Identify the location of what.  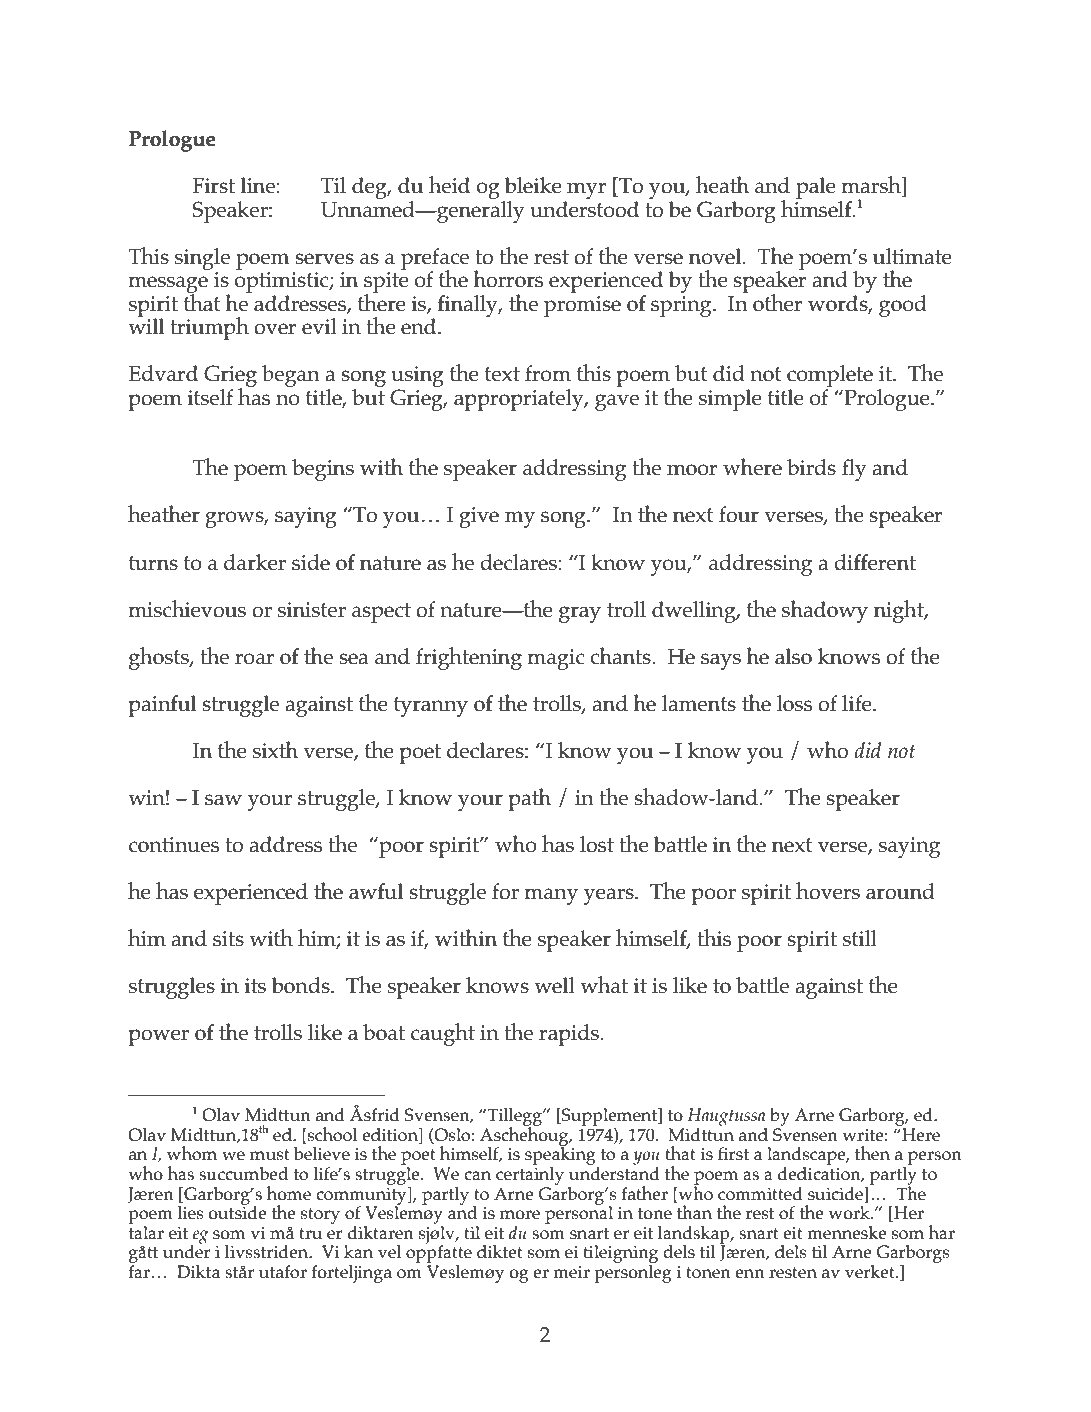
(604, 985).
